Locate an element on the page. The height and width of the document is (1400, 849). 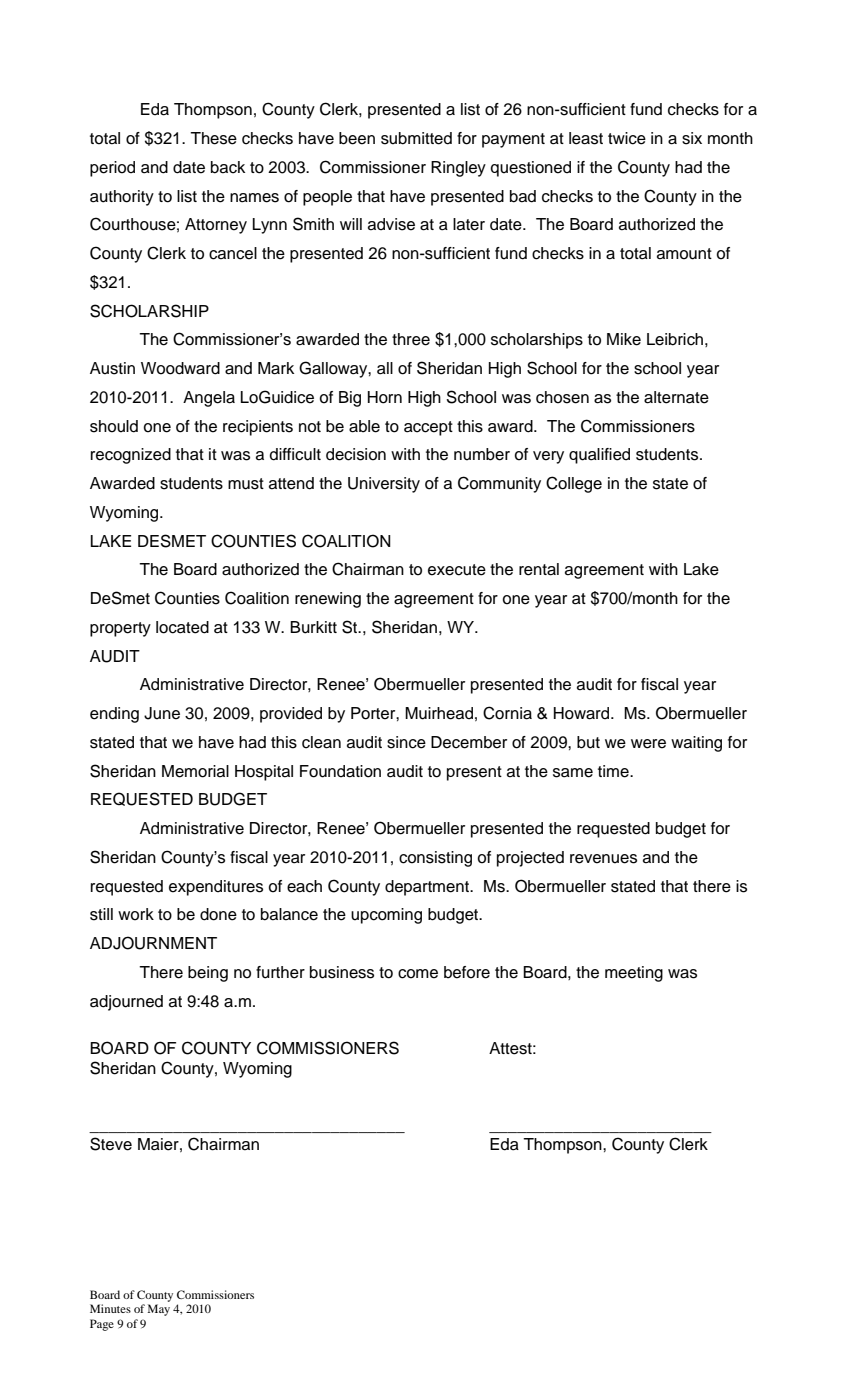
May is located at coordinates (159, 1310).
